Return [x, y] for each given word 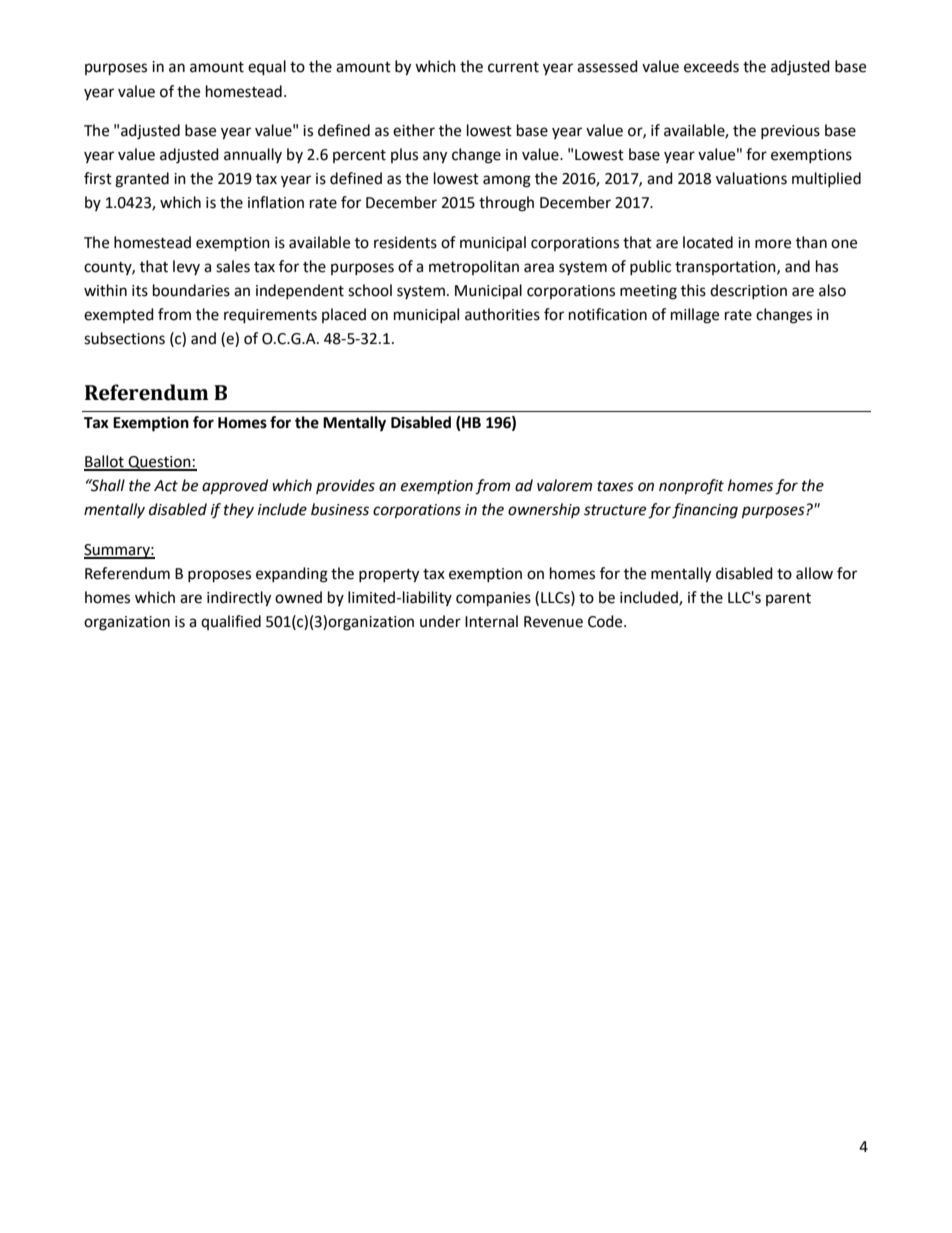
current [513, 67]
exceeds [711, 66]
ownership [544, 510]
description [748, 291]
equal [267, 68]
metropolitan [474, 267]
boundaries [191, 290]
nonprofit [691, 487]
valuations [751, 178]
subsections [124, 338]
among [507, 181]
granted [142, 180]
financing [705, 511]
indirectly [239, 599]
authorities [502, 314]
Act [166, 486]
